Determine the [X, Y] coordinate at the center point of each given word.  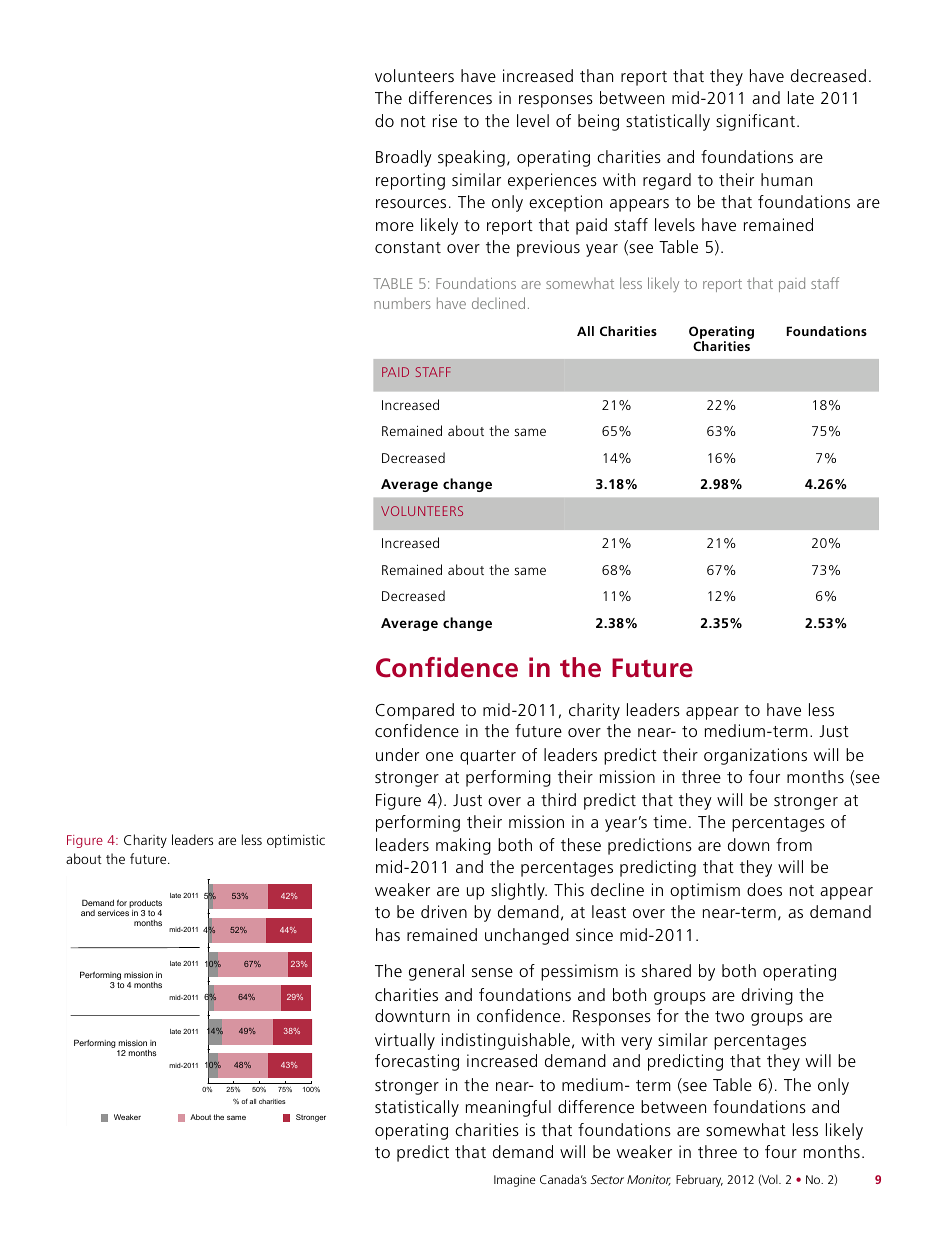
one [439, 756]
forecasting [417, 1062]
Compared [414, 711]
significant [755, 122]
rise [445, 120]
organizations [755, 756]
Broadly [404, 158]
